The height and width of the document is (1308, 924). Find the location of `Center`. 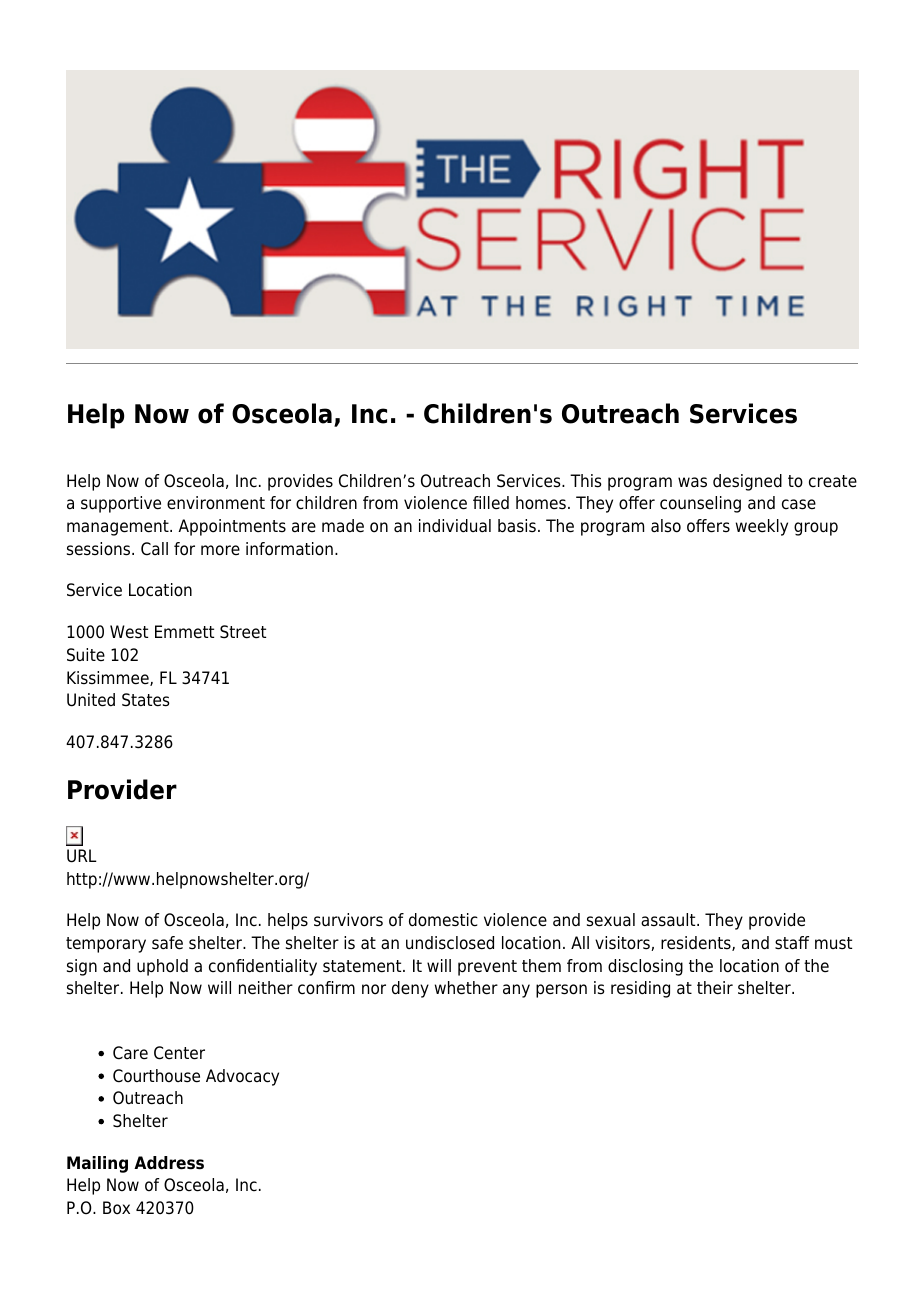

Center is located at coordinates (179, 1053).
